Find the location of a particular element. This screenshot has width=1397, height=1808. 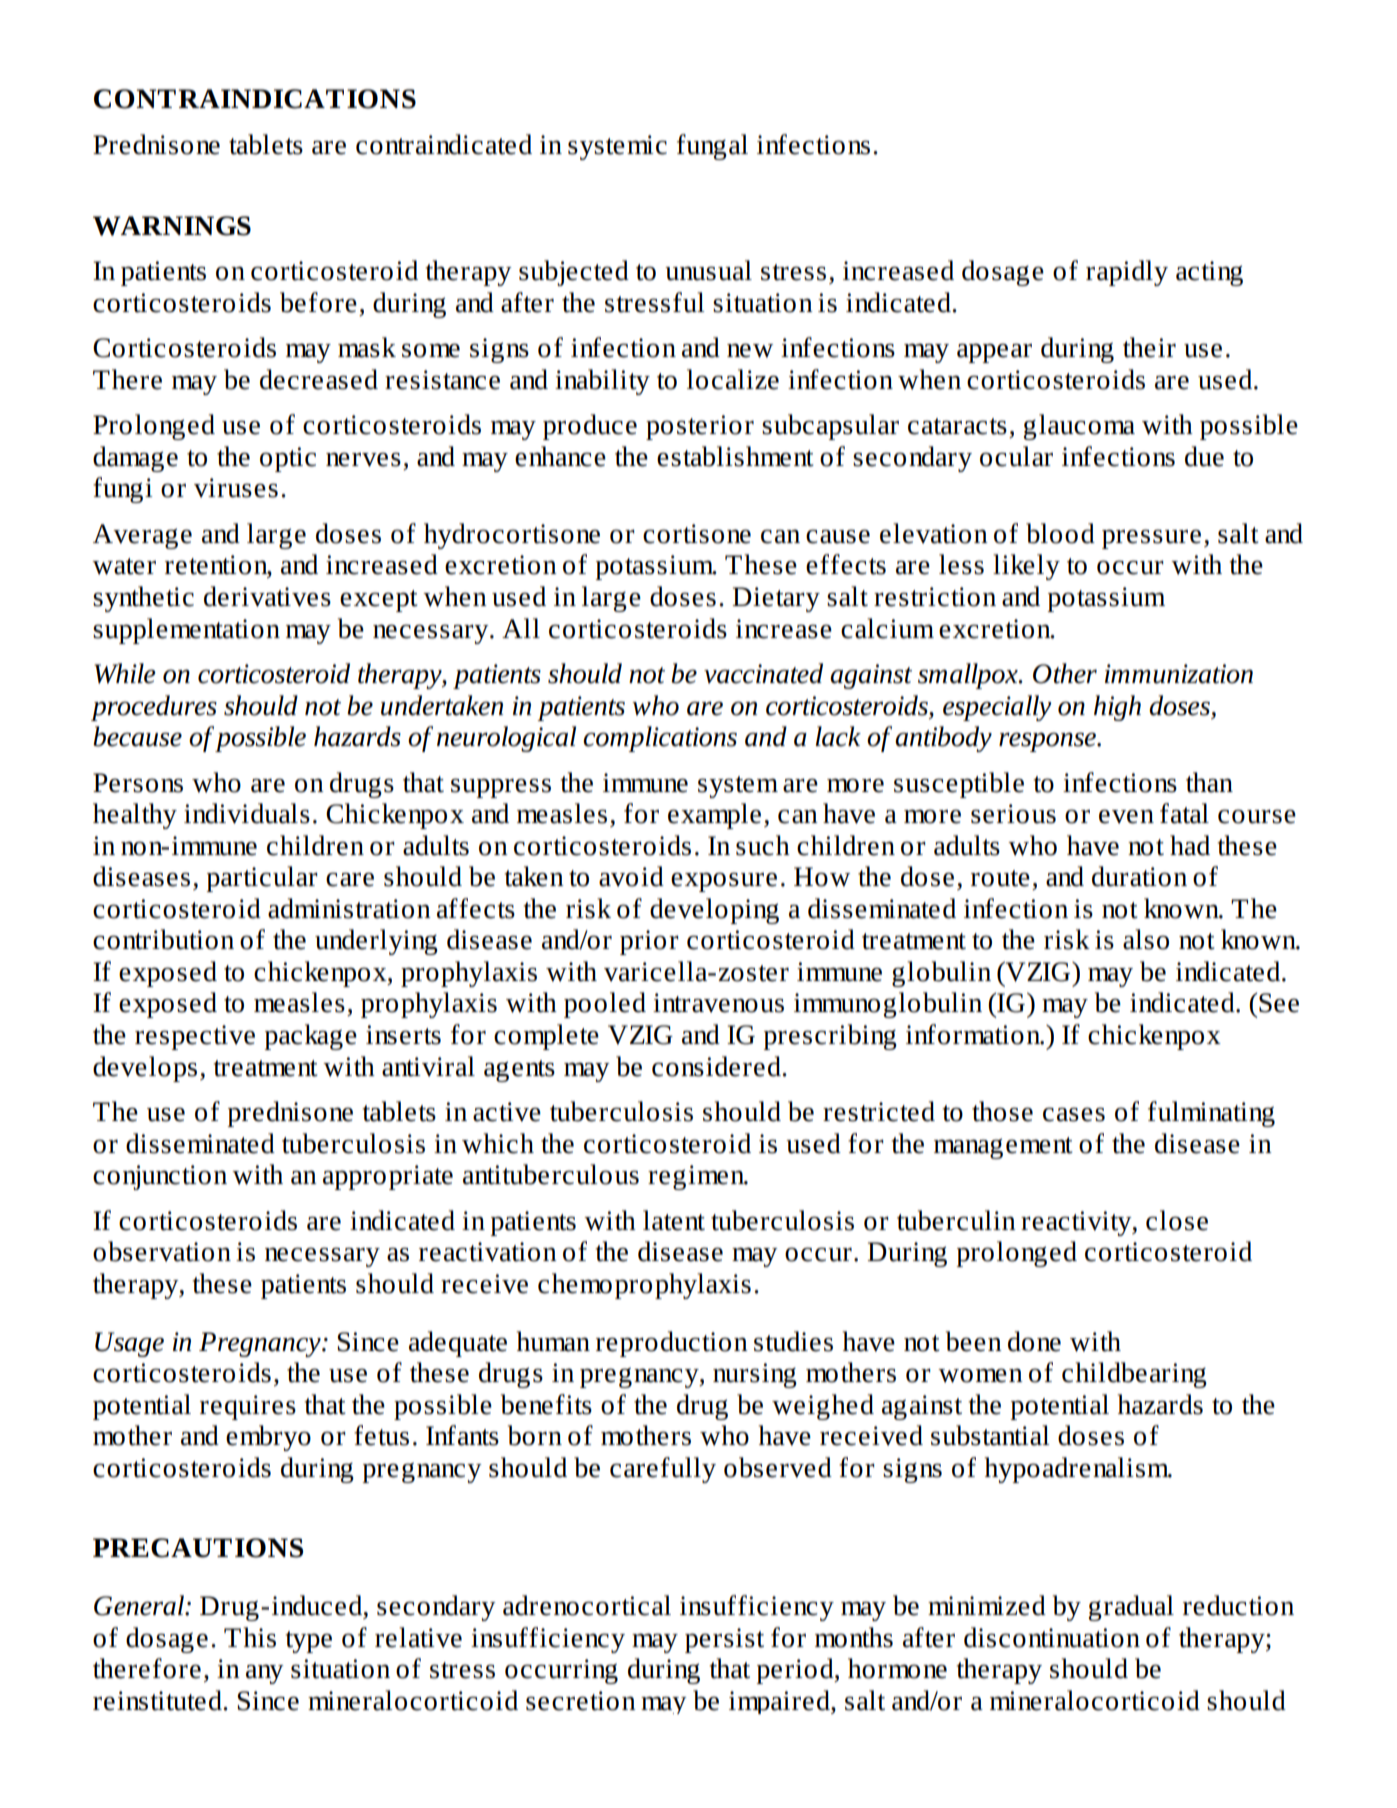

gradual is located at coordinates (1131, 1608).
